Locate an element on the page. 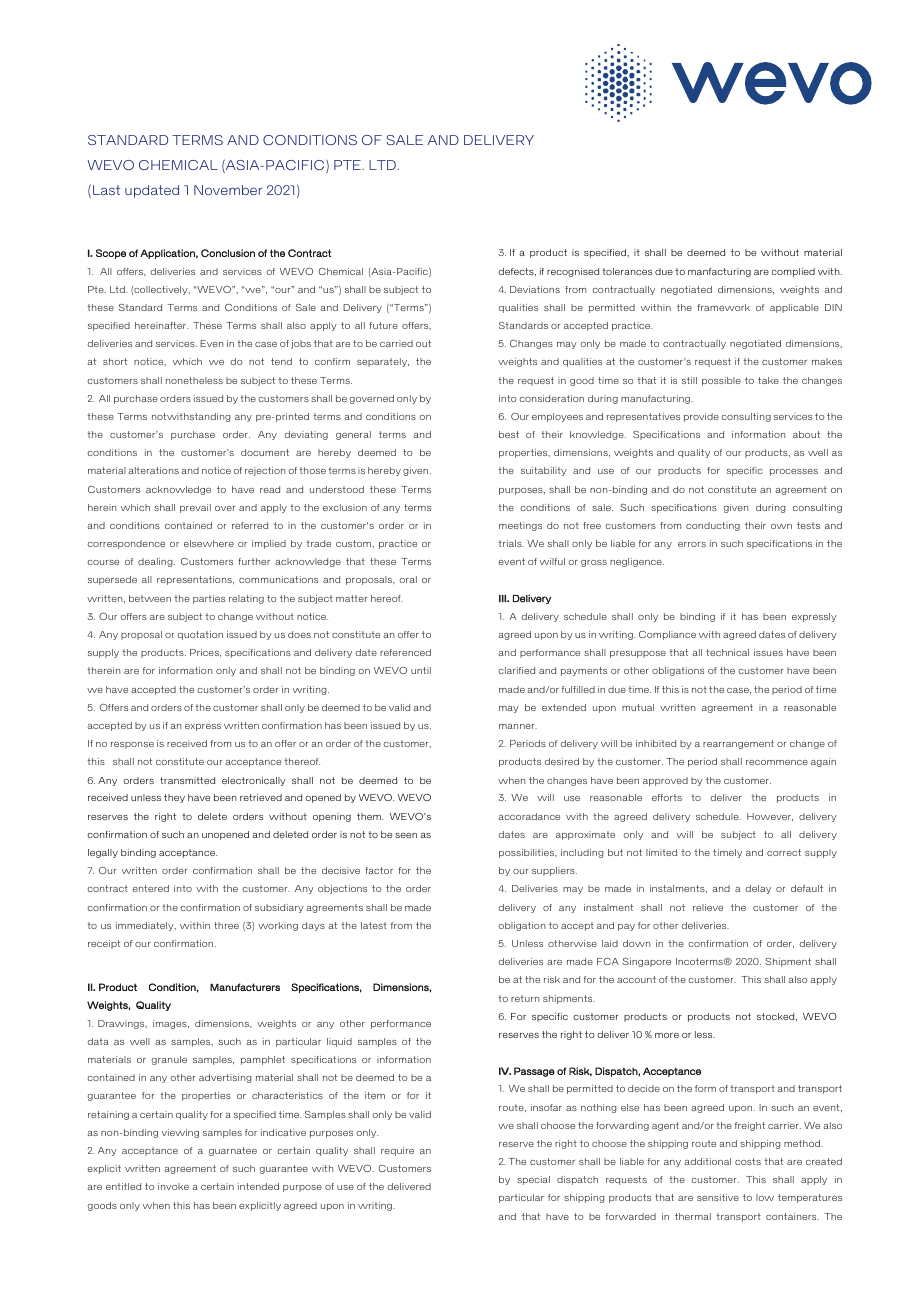  However is located at coordinates (770, 817).
